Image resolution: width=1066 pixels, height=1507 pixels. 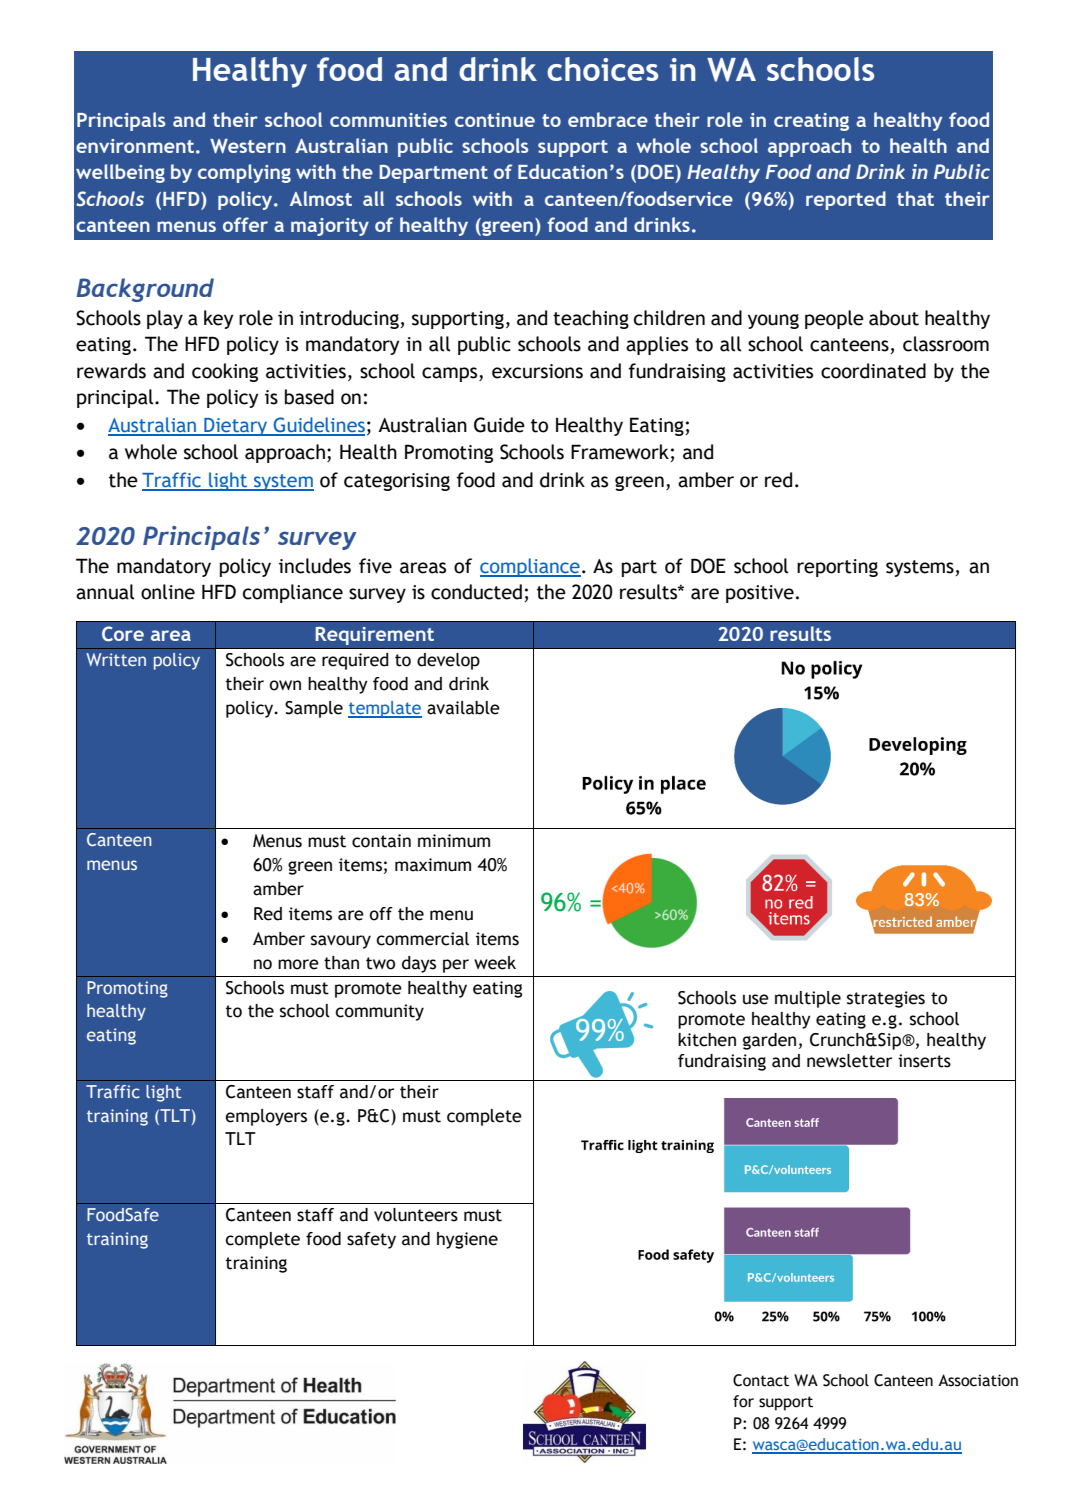 I want to click on week, so click(x=495, y=963).
